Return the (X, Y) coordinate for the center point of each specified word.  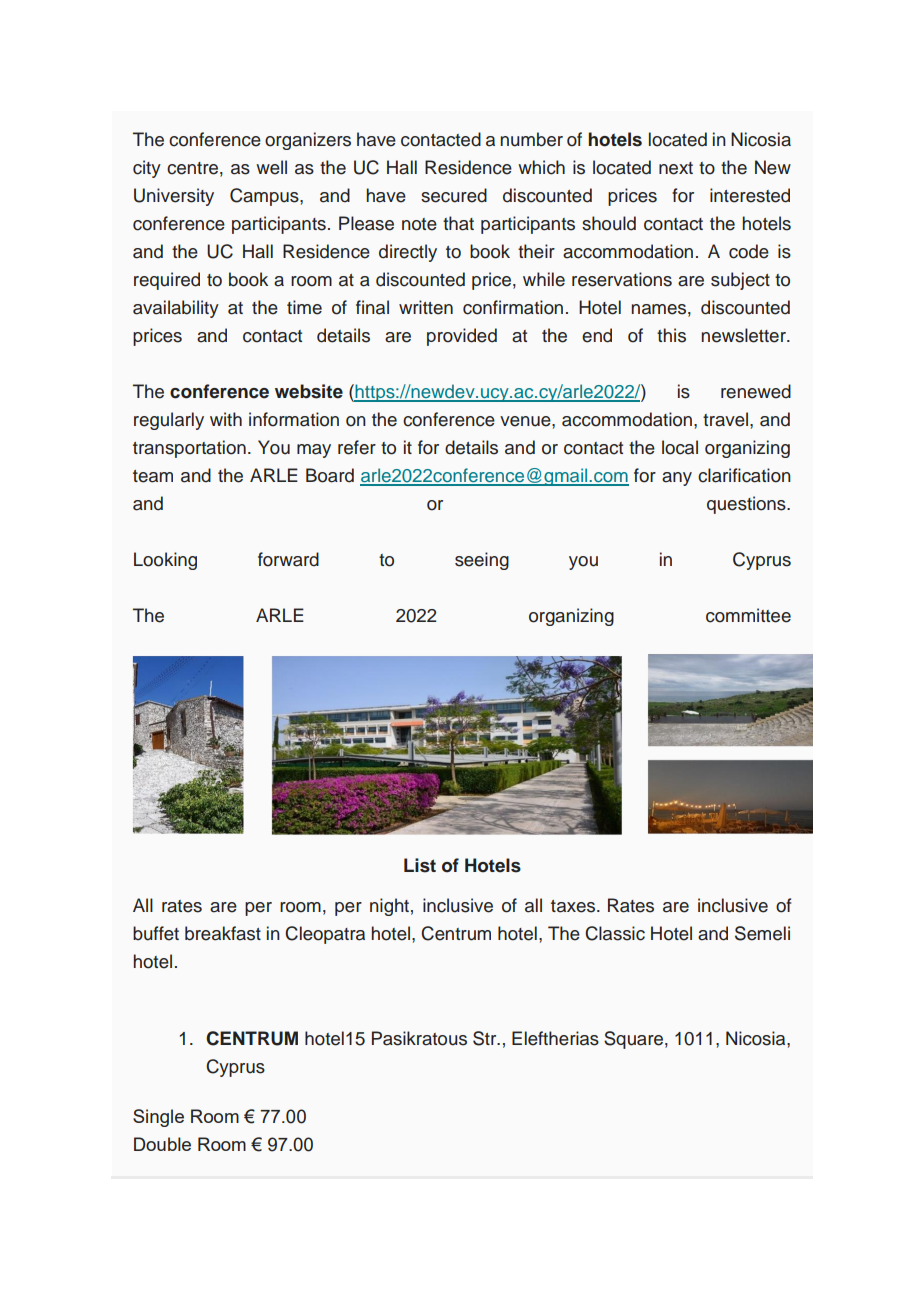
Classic (615, 933)
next (676, 168)
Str (486, 1038)
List (420, 865)
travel (725, 419)
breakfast (223, 933)
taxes (574, 906)
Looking (165, 561)
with (226, 419)
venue (526, 421)
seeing (482, 561)
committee (748, 615)
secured (454, 195)
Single (158, 1118)
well (271, 167)
